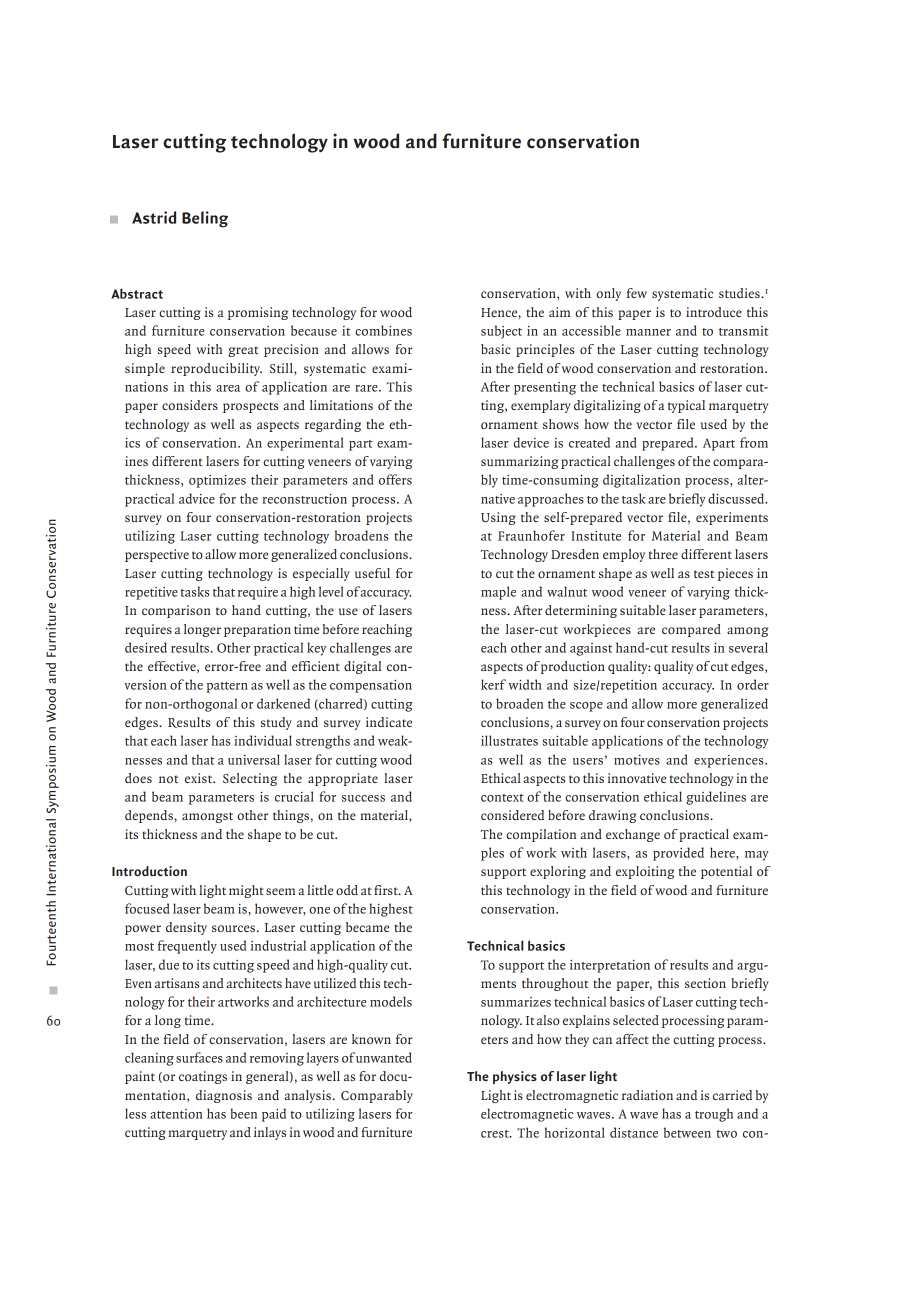 The width and height of the document is (924, 1308). I want to click on few, so click(637, 293).
